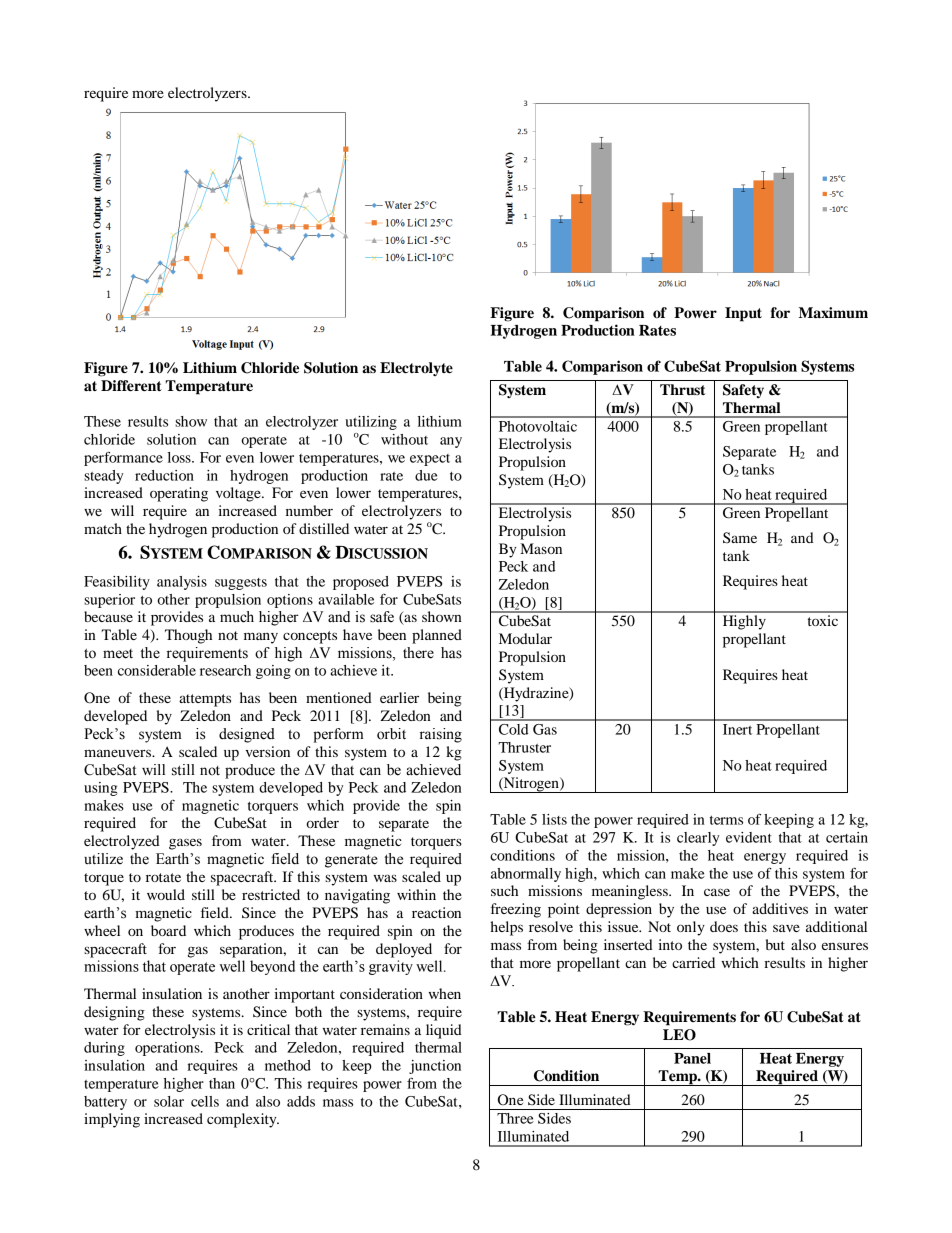  I want to click on Different, so click(131, 386).
